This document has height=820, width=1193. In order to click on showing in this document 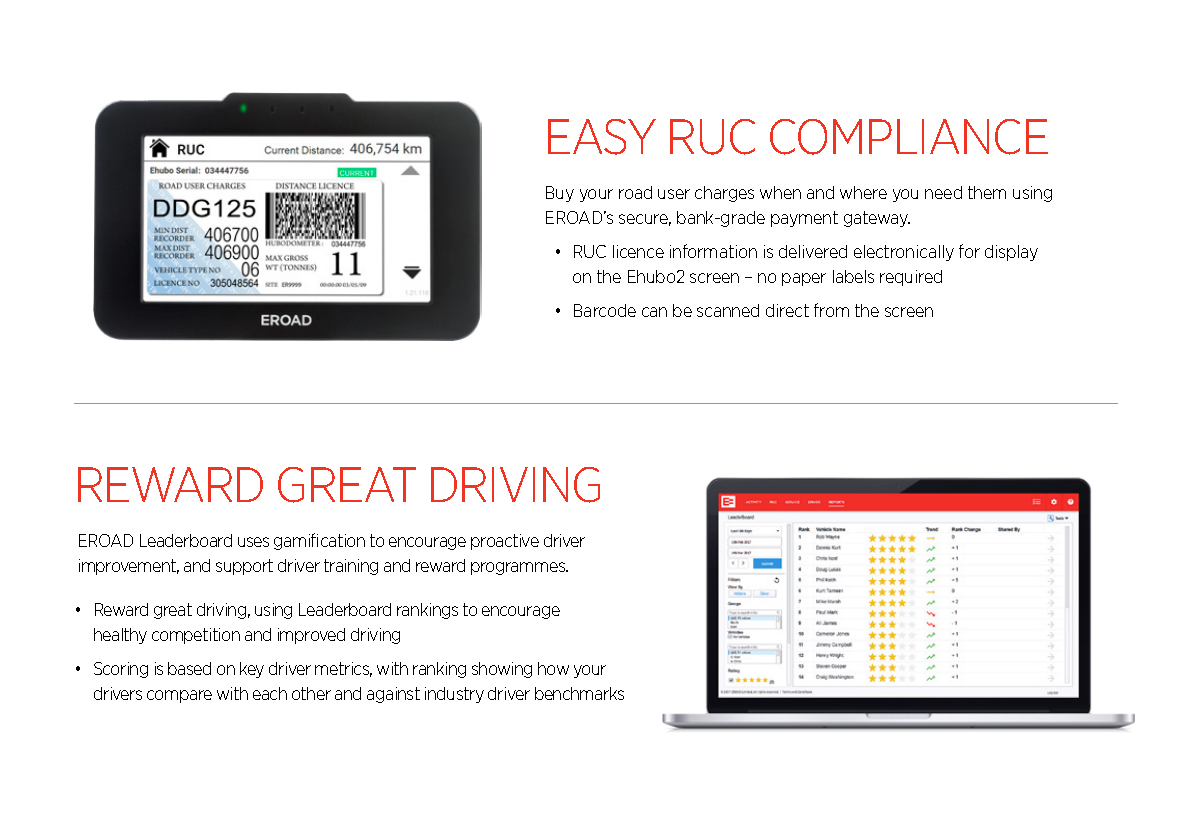, I will do `click(502, 670)`.
